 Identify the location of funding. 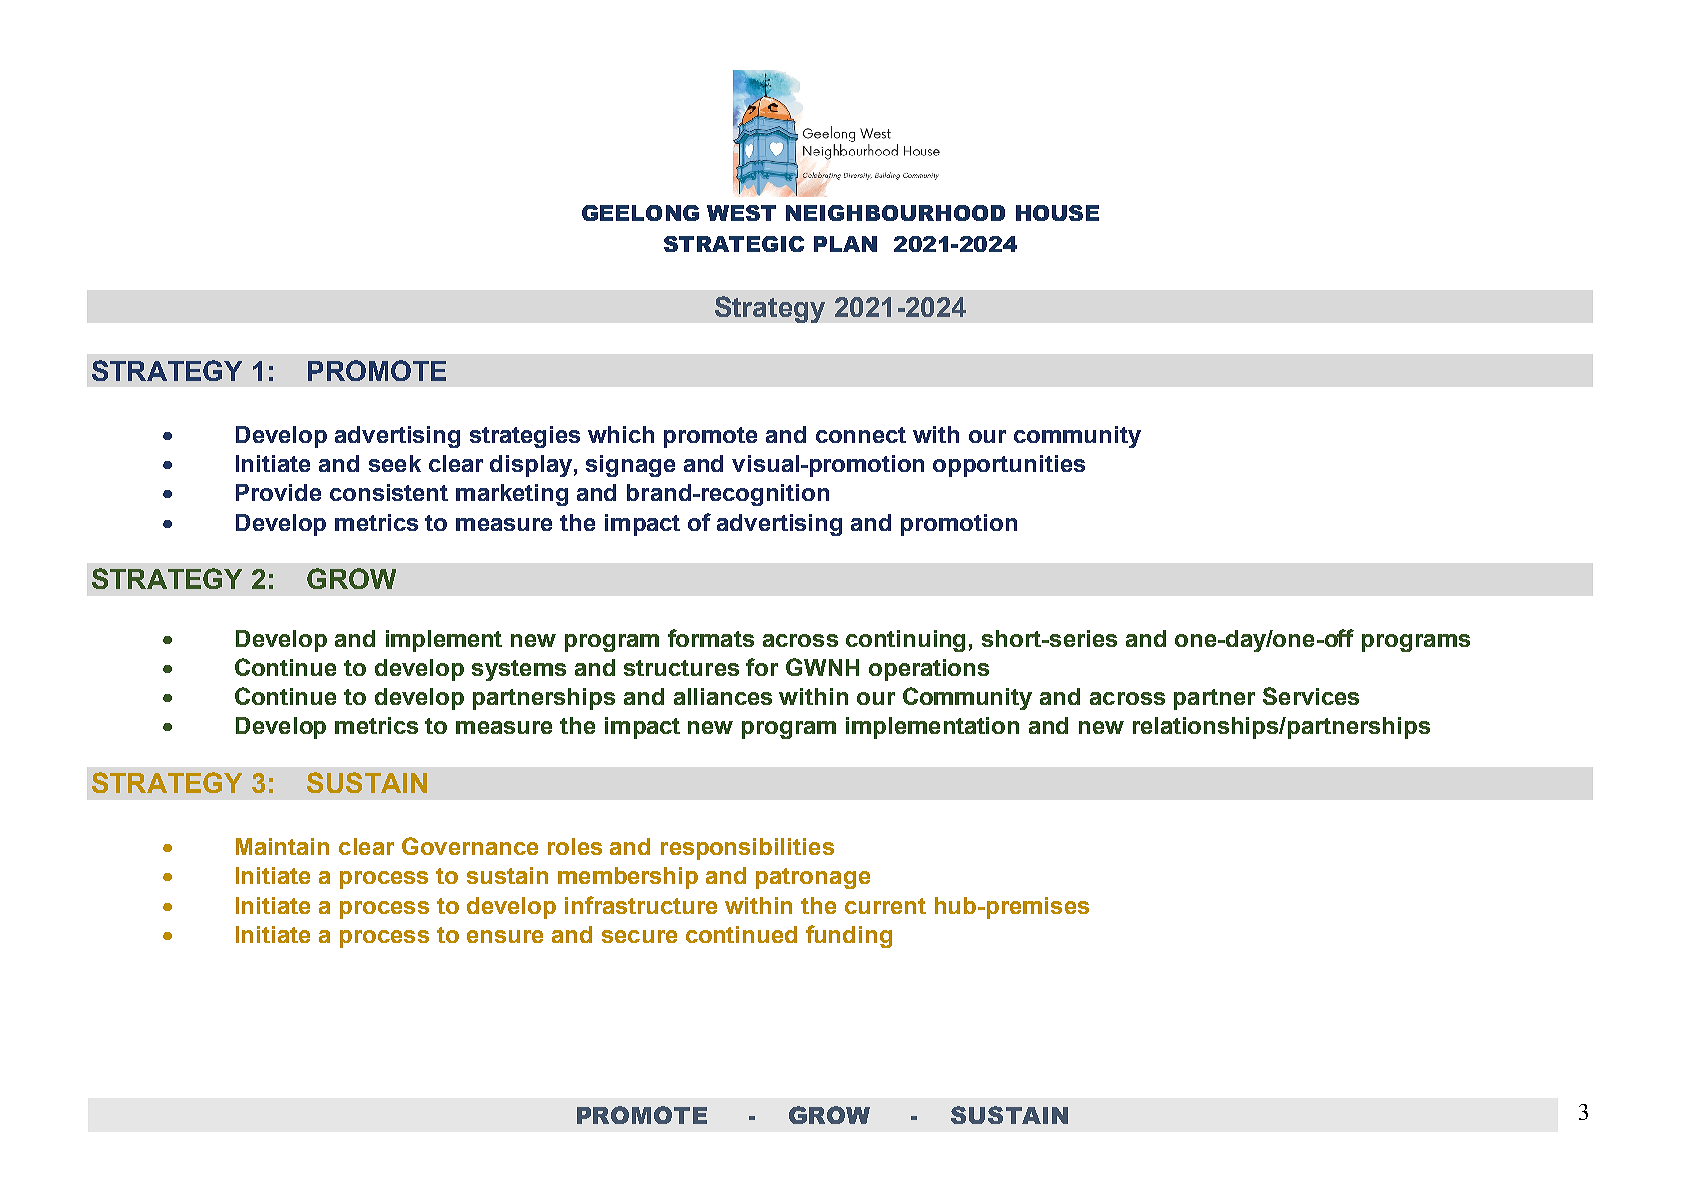
(849, 936).
